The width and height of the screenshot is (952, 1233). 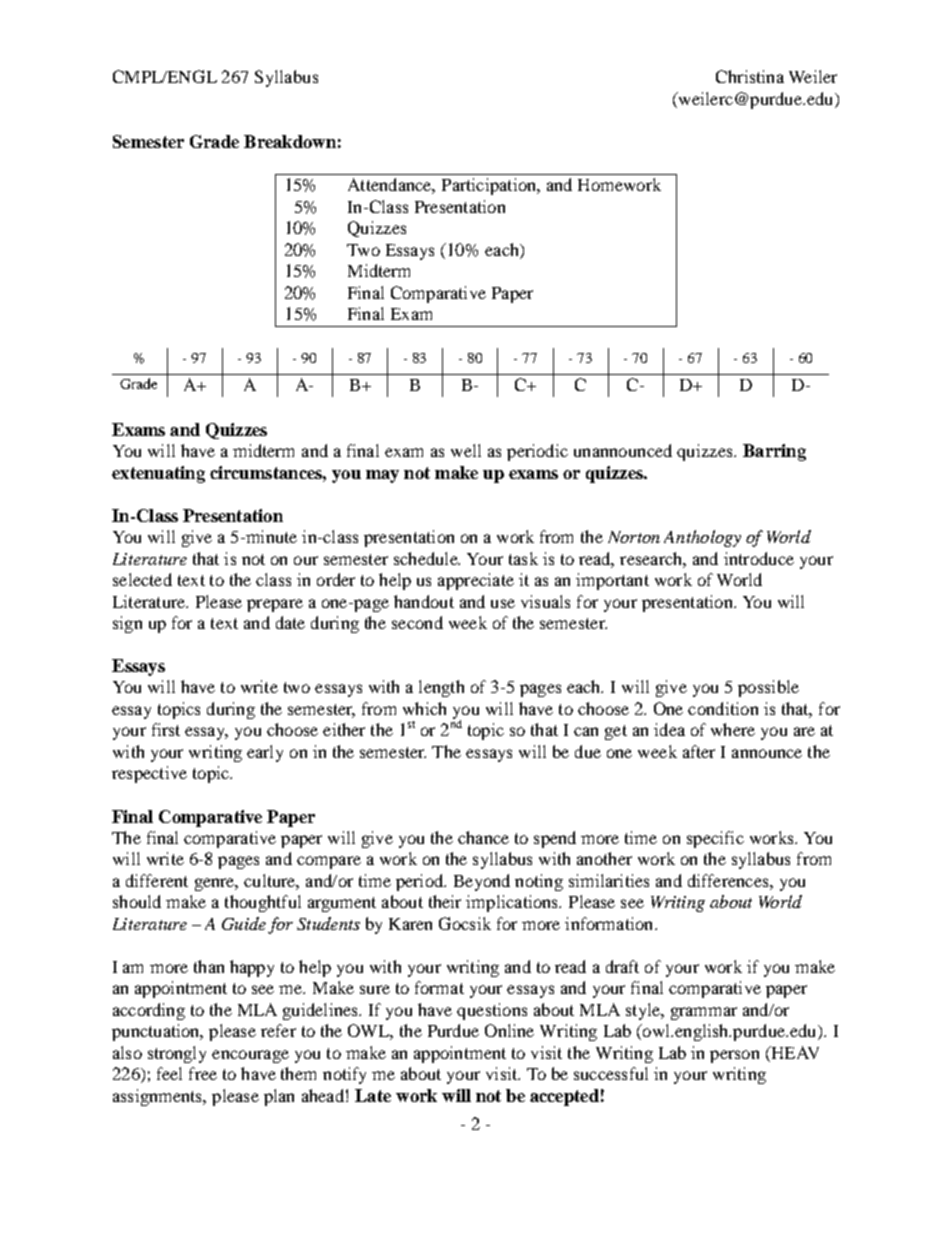 What do you see at coordinates (466, 450) in the screenshot?
I see `well` at bounding box center [466, 450].
